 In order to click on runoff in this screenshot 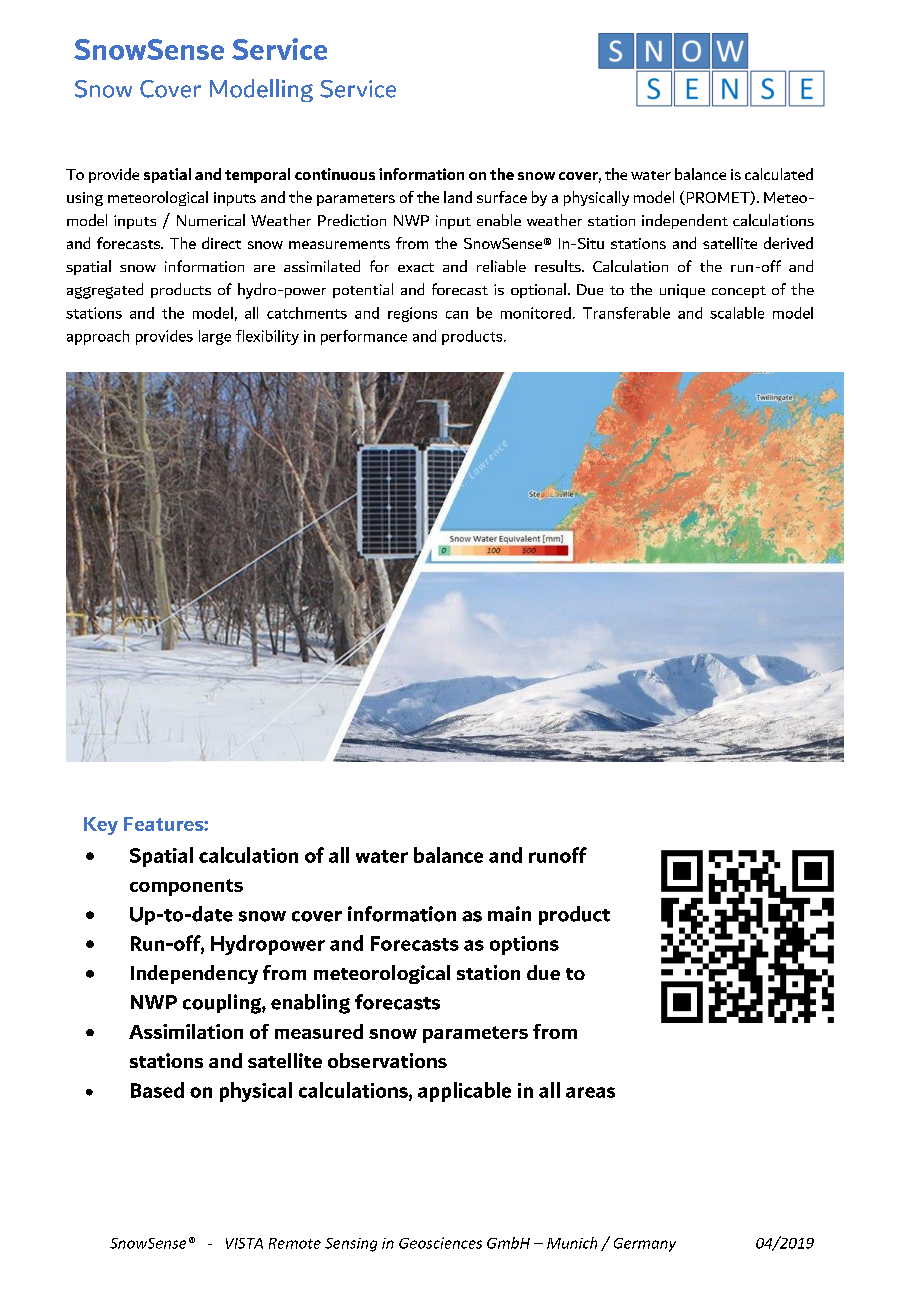, I will do `click(558, 855)`.
